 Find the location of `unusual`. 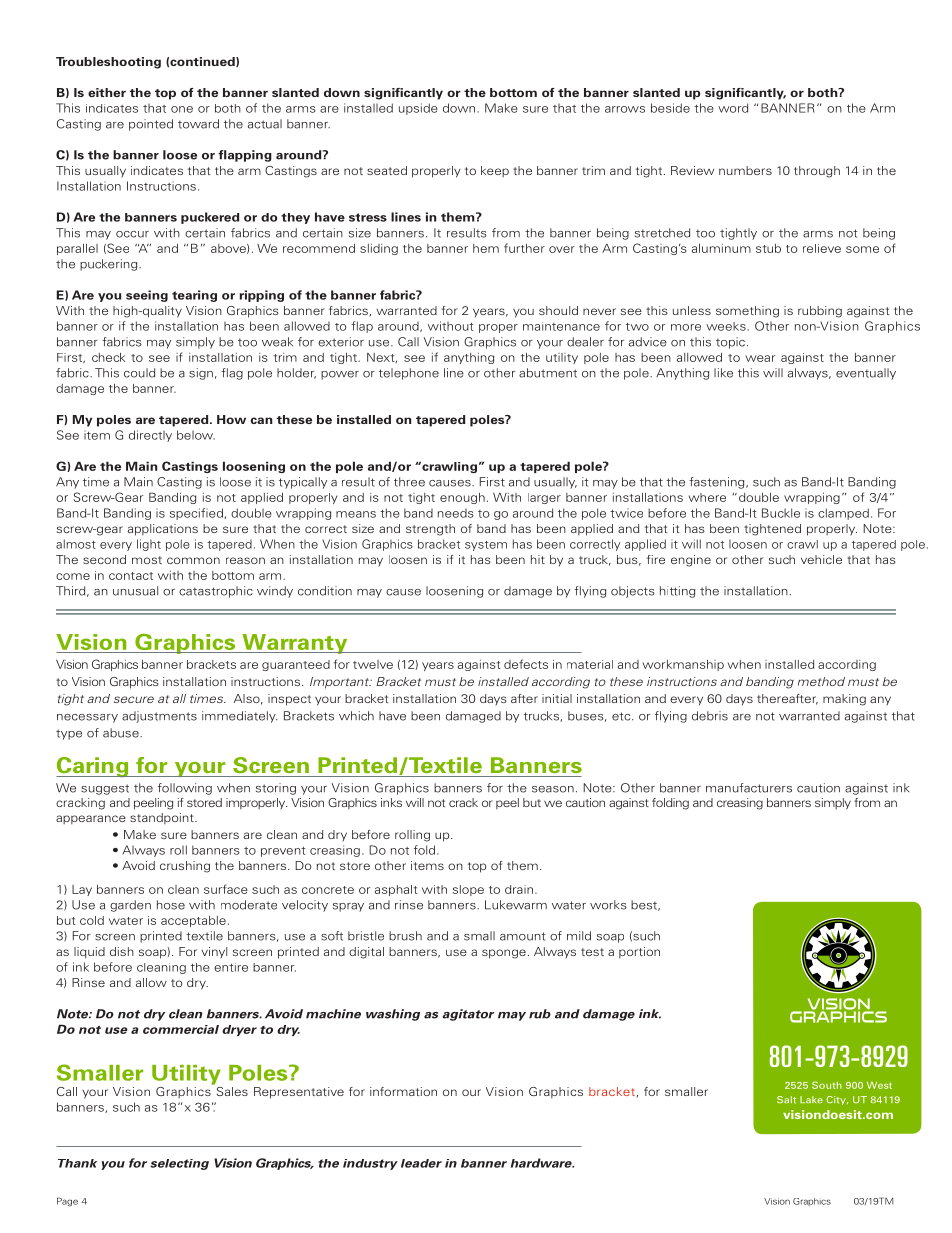

unusual is located at coordinates (135, 591).
